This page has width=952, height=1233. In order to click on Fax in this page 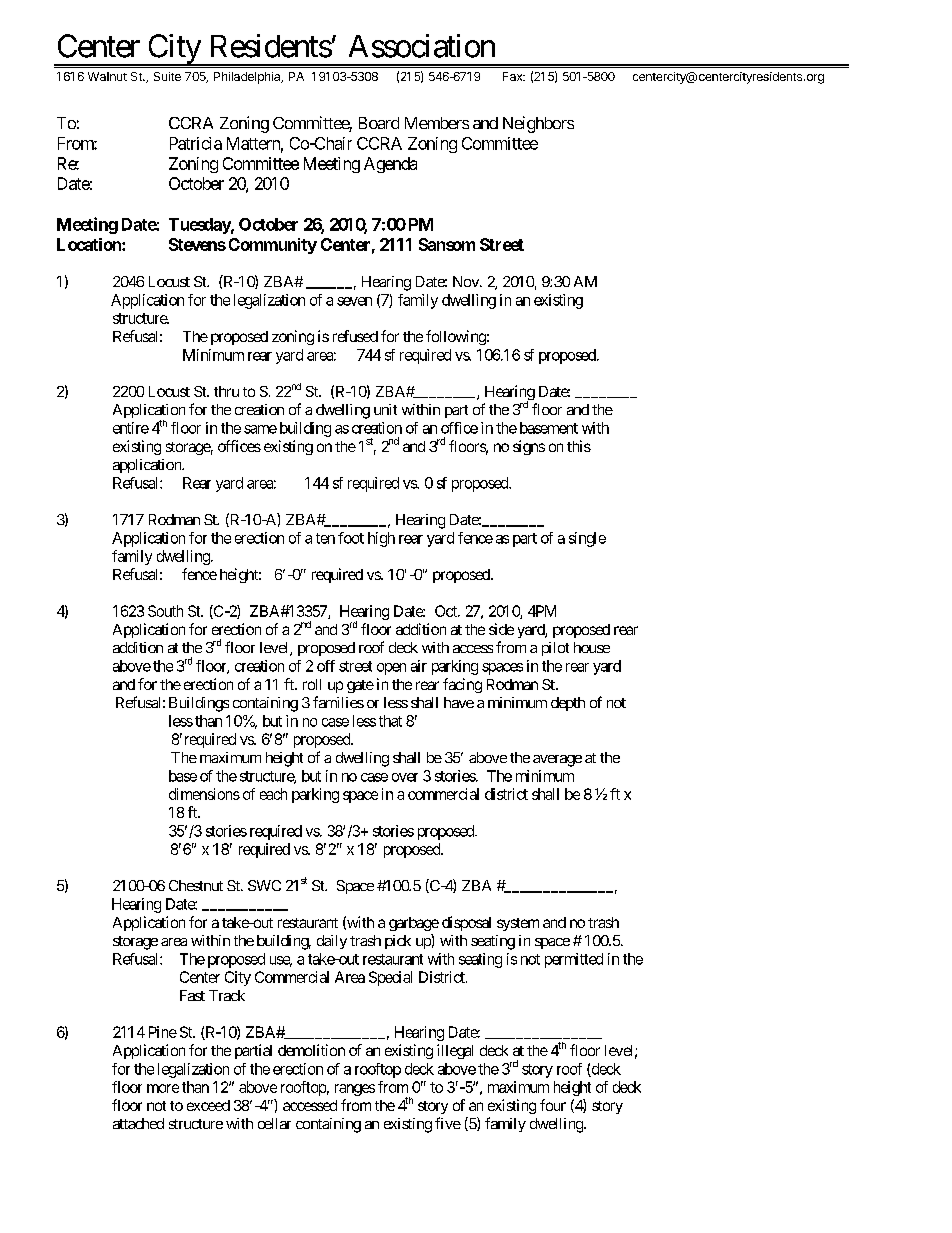, I will do `click(514, 76)`.
